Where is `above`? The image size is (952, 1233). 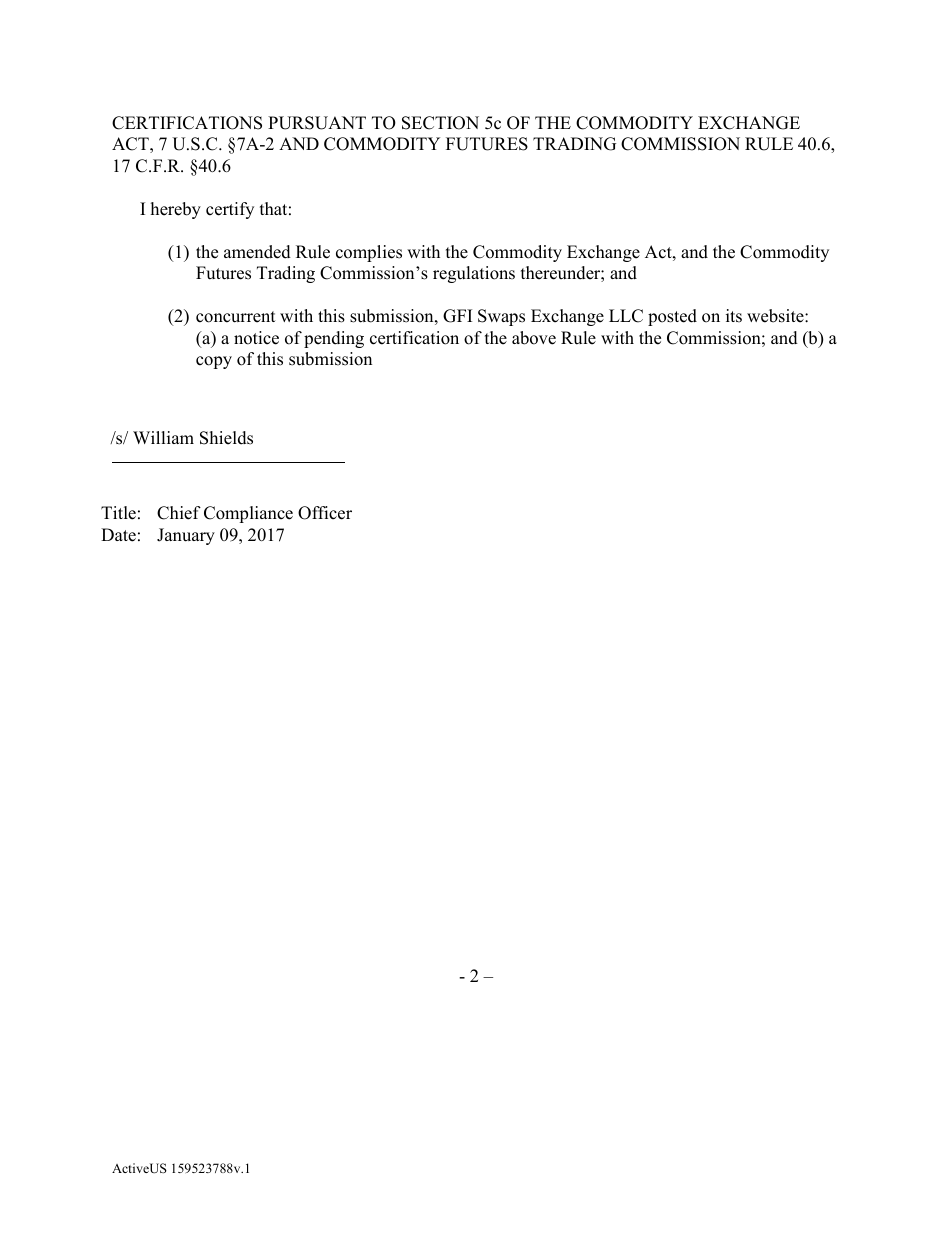
above is located at coordinates (534, 338).
